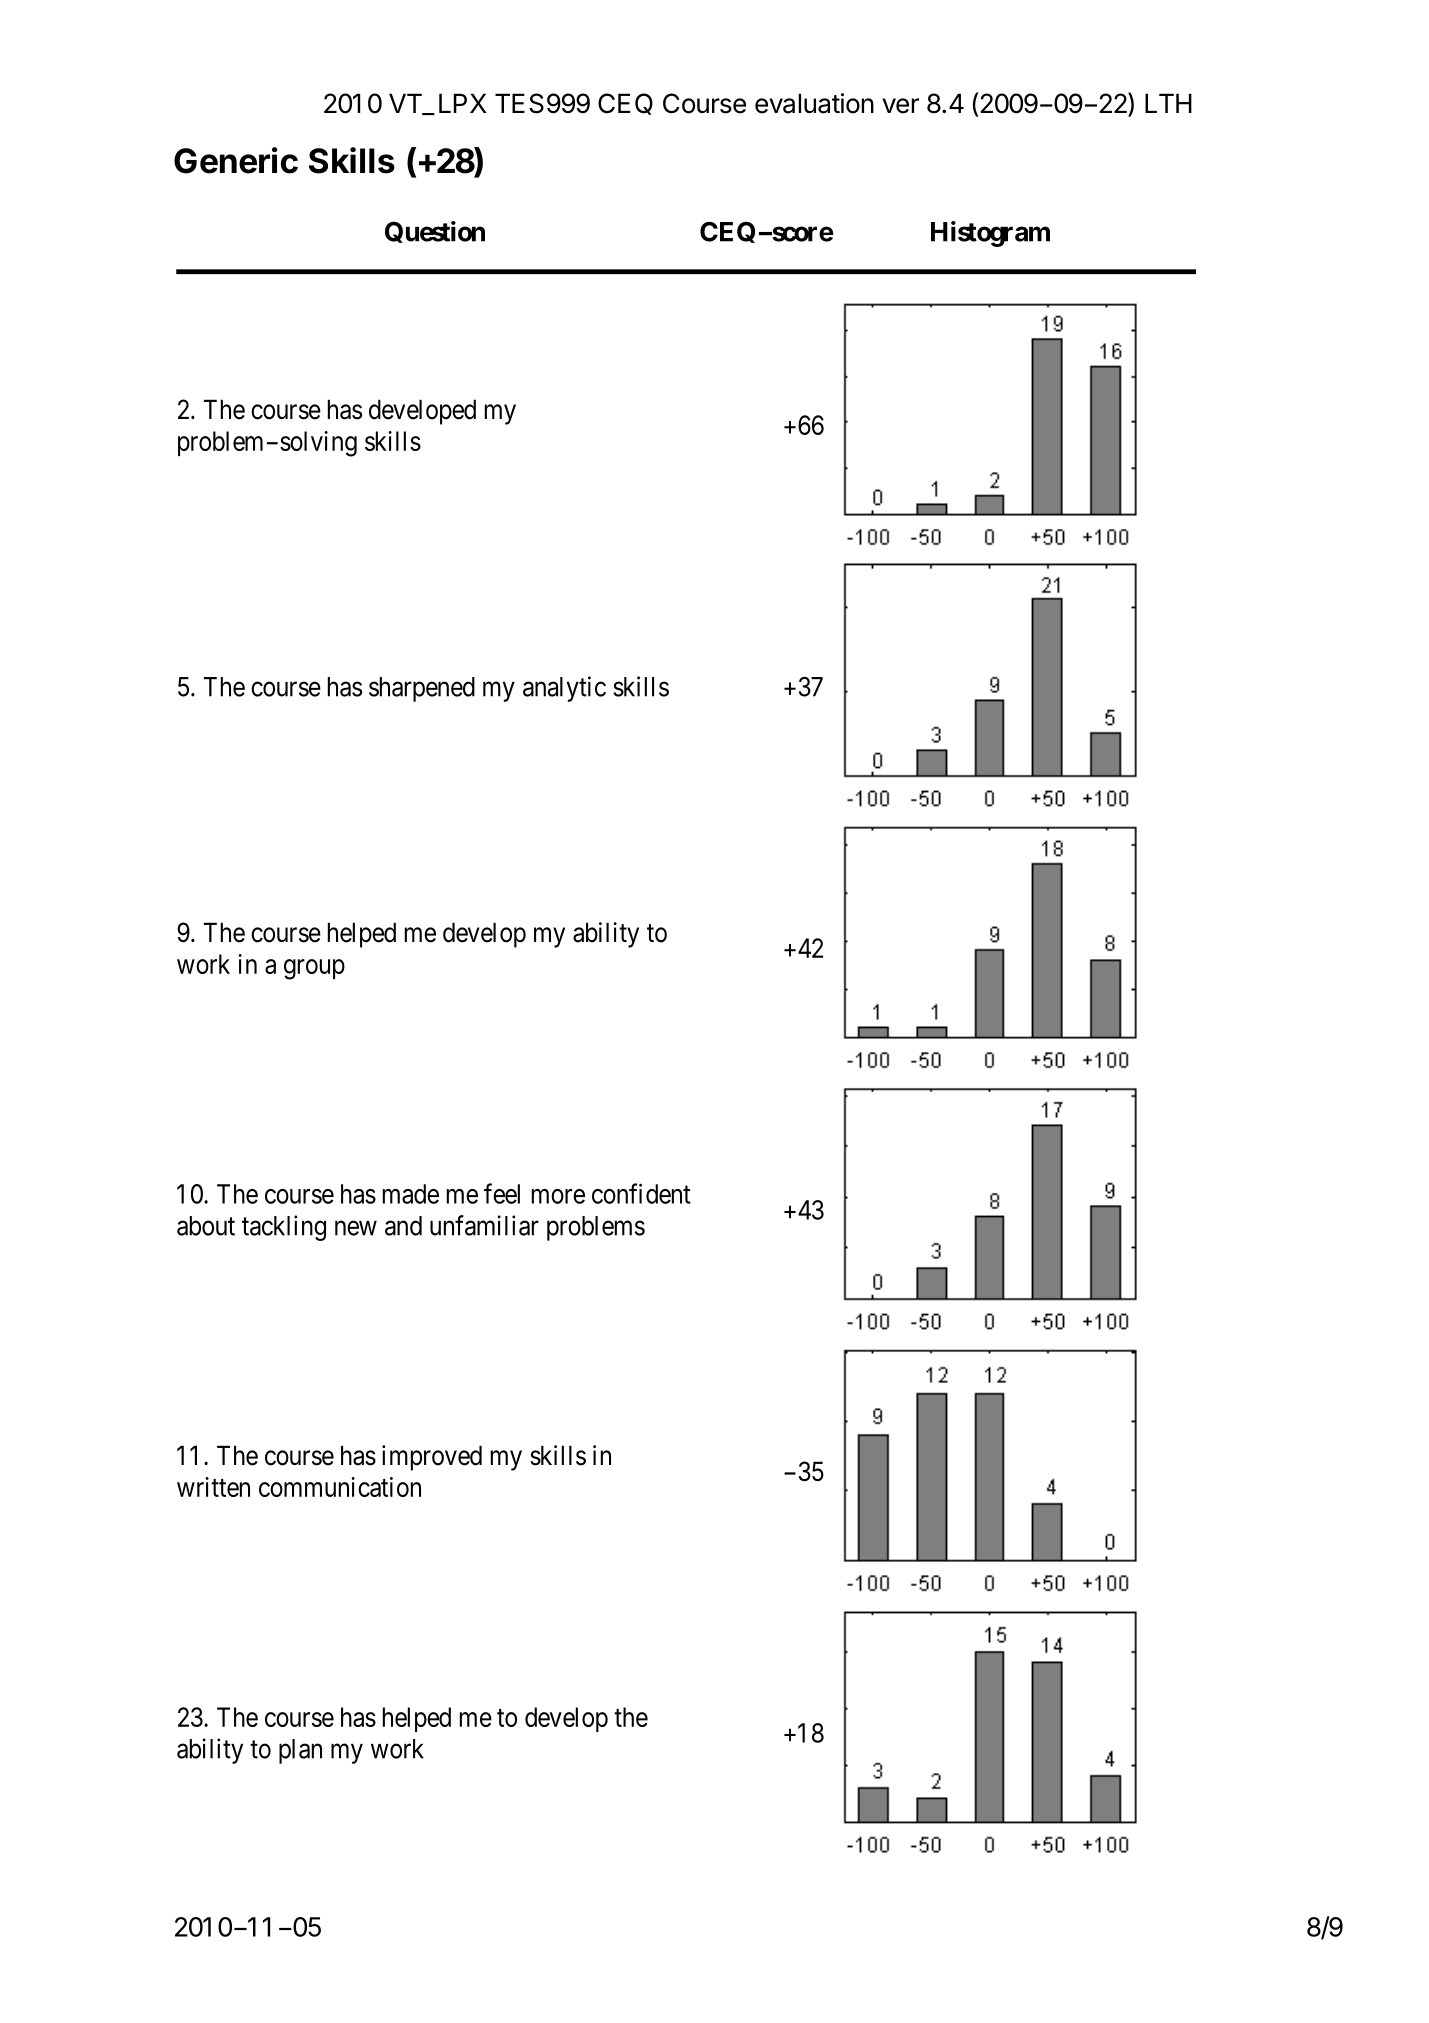 This screenshot has height=2023, width=1429. What do you see at coordinates (432, 1458) in the screenshot?
I see `improved` at bounding box center [432, 1458].
